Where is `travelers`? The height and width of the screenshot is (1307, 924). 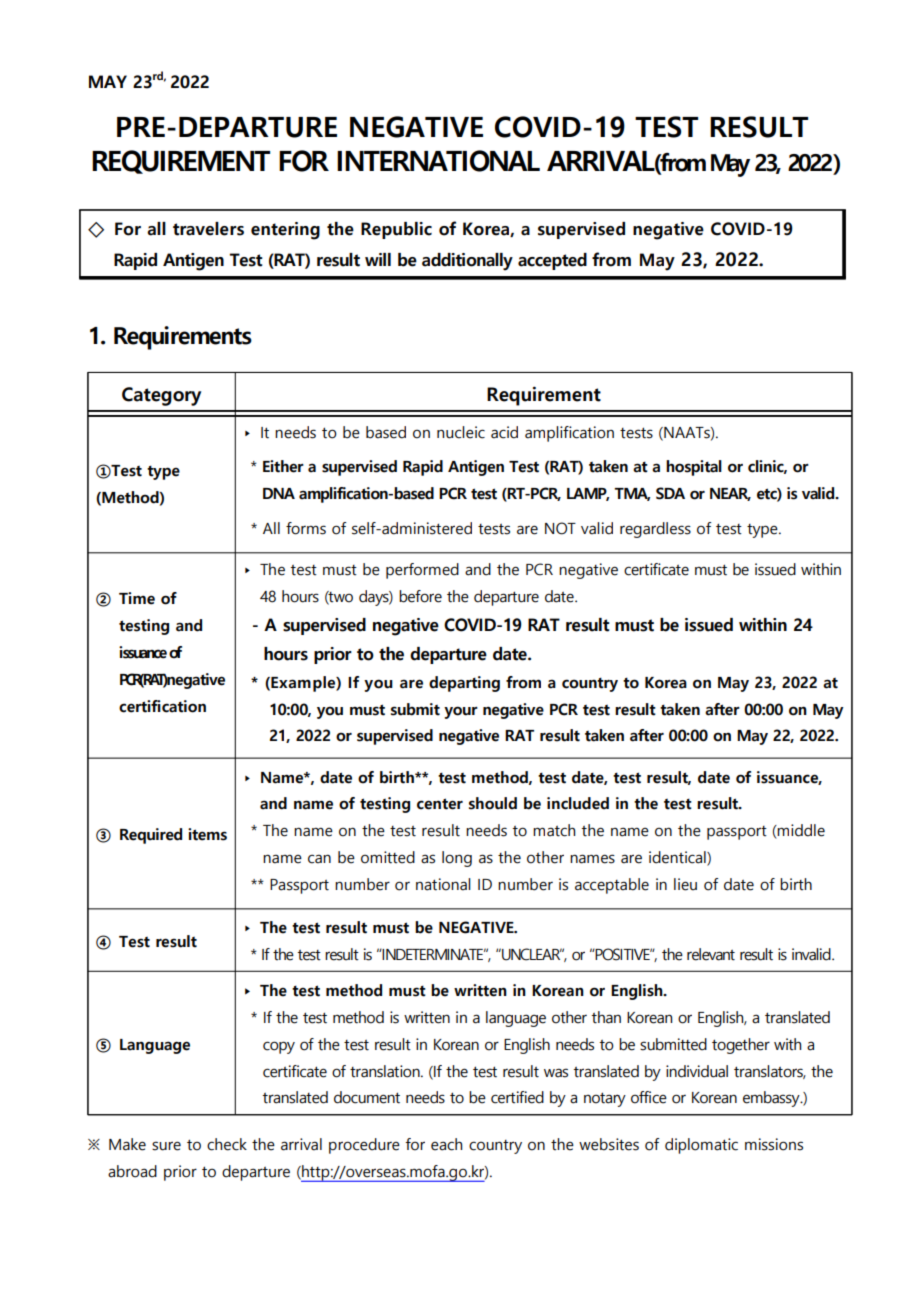
travelers is located at coordinates (208, 229).
